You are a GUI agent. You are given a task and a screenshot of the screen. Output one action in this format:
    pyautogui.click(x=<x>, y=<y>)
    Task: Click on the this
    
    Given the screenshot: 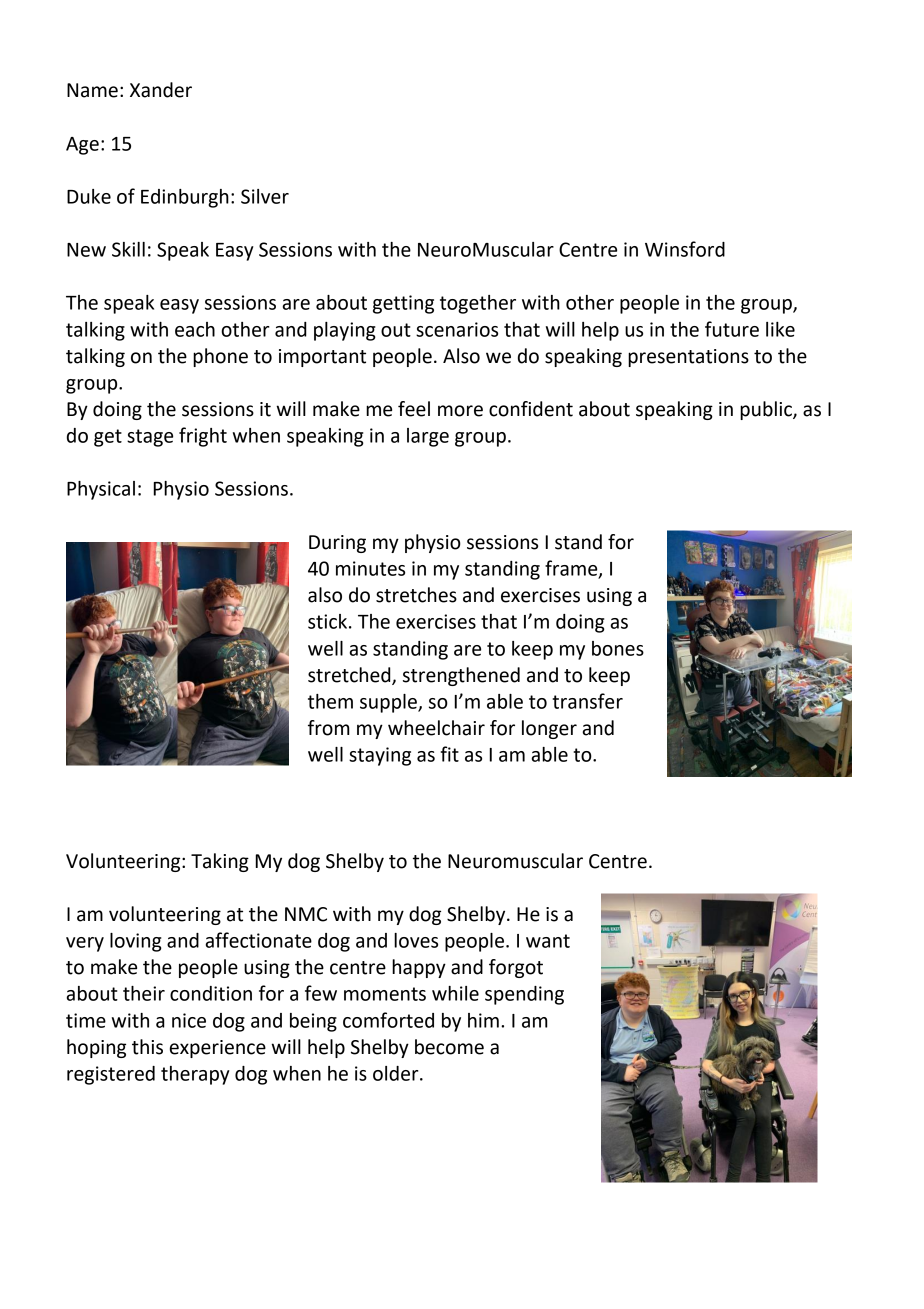 What is the action you would take?
    pyautogui.click(x=147, y=1047)
